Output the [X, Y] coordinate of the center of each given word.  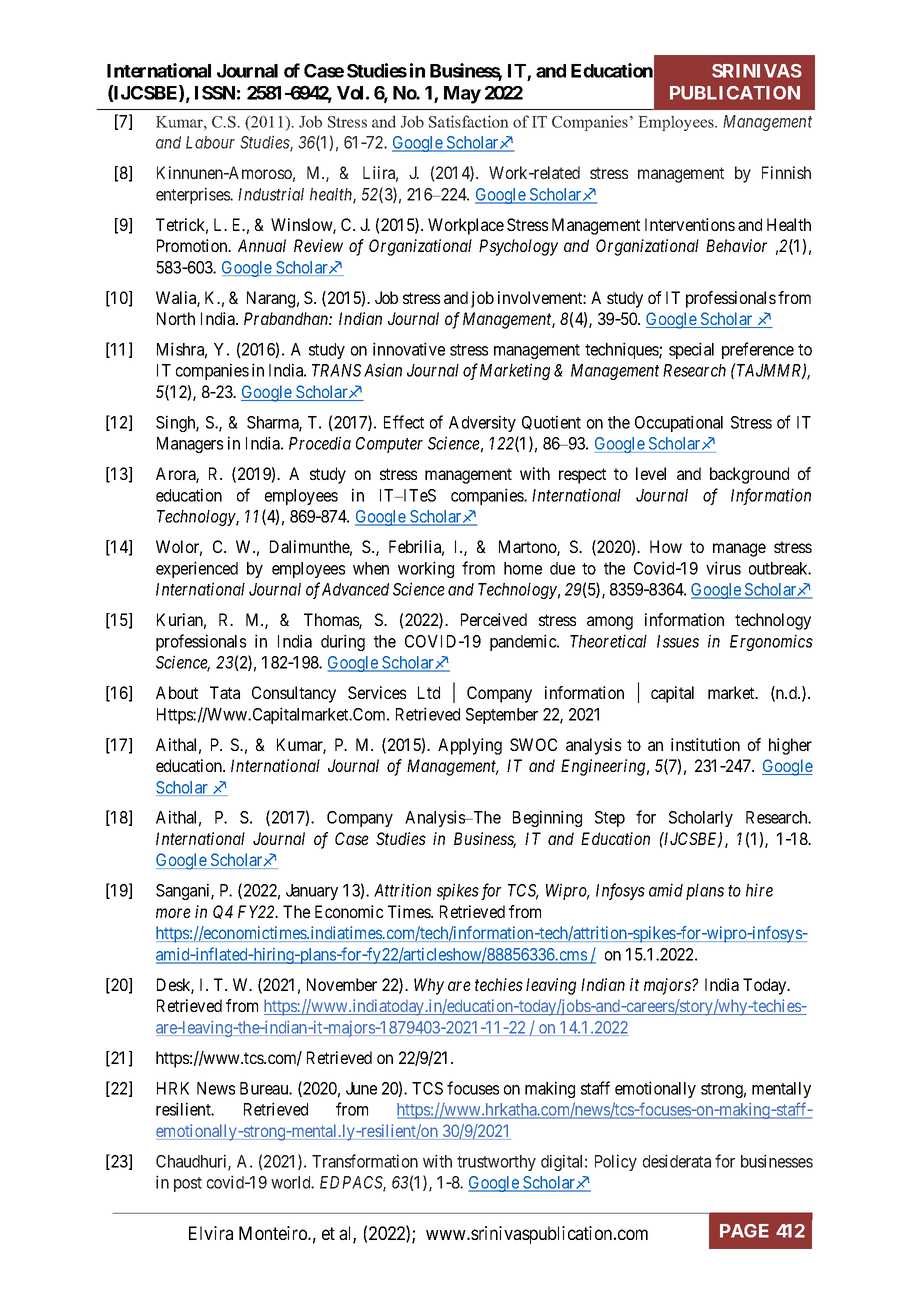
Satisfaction [468, 121]
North [176, 318]
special [691, 350]
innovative [409, 349]
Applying [470, 746]
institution [705, 744]
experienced [197, 569]
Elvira [211, 1233]
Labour [210, 142]
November [342, 984]
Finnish [786, 172]
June [361, 1088]
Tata [225, 692]
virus [723, 568]
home [523, 568]
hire [759, 890]
